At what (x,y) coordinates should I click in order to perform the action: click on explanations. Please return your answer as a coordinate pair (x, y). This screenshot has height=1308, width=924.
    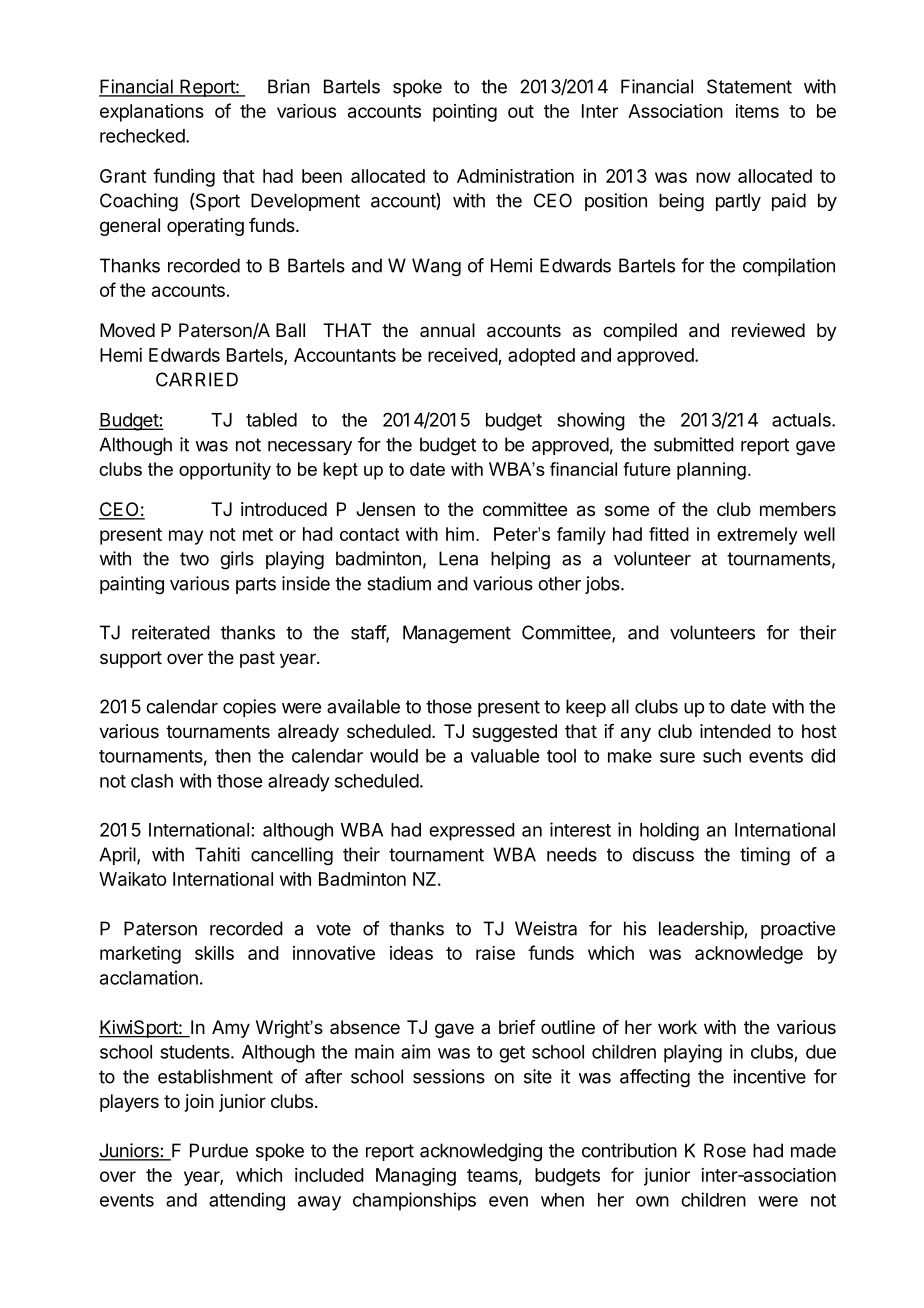
    Looking at the image, I should click on (152, 113).
